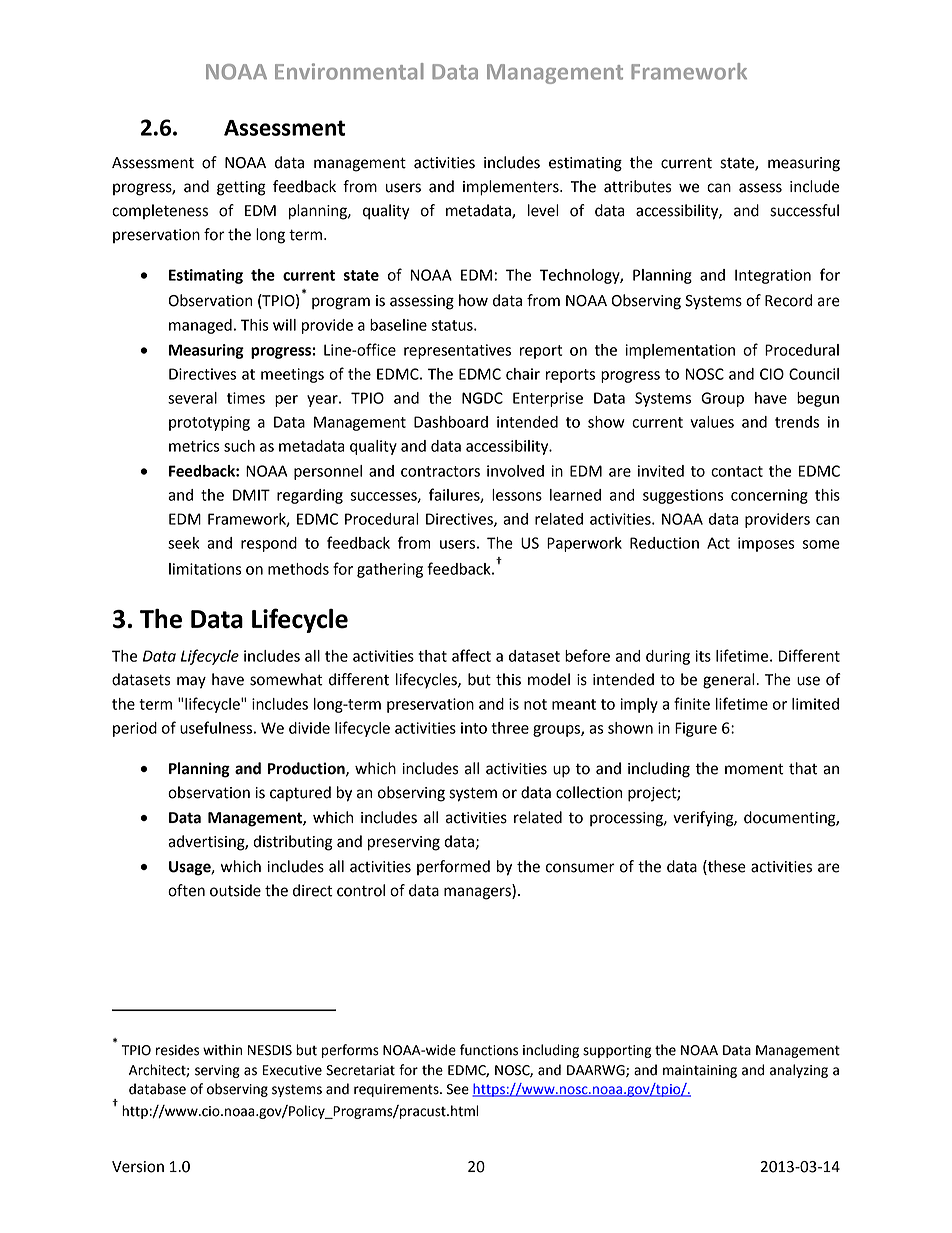 The image size is (952, 1233). Describe the element at coordinates (200, 326) in the screenshot. I see `managed` at that location.
